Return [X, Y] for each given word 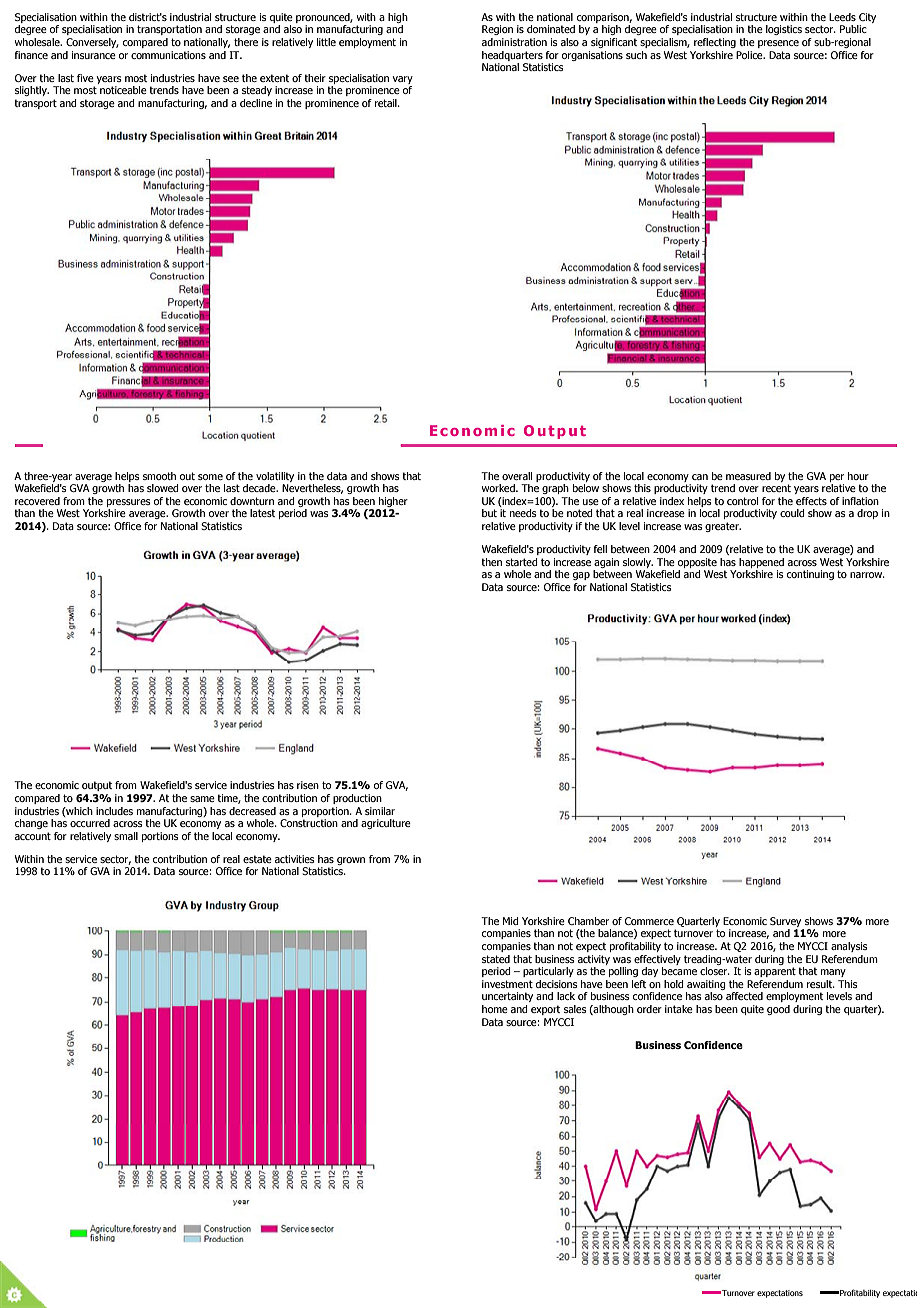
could [792, 513]
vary [403, 80]
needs [523, 513]
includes [114, 811]
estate [257, 859]
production [357, 799]
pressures [129, 503]
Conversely [92, 43]
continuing [810, 575]
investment [507, 984]
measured [748, 476]
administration [514, 42]
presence [778, 44]
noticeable [123, 90]
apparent [775, 972]
